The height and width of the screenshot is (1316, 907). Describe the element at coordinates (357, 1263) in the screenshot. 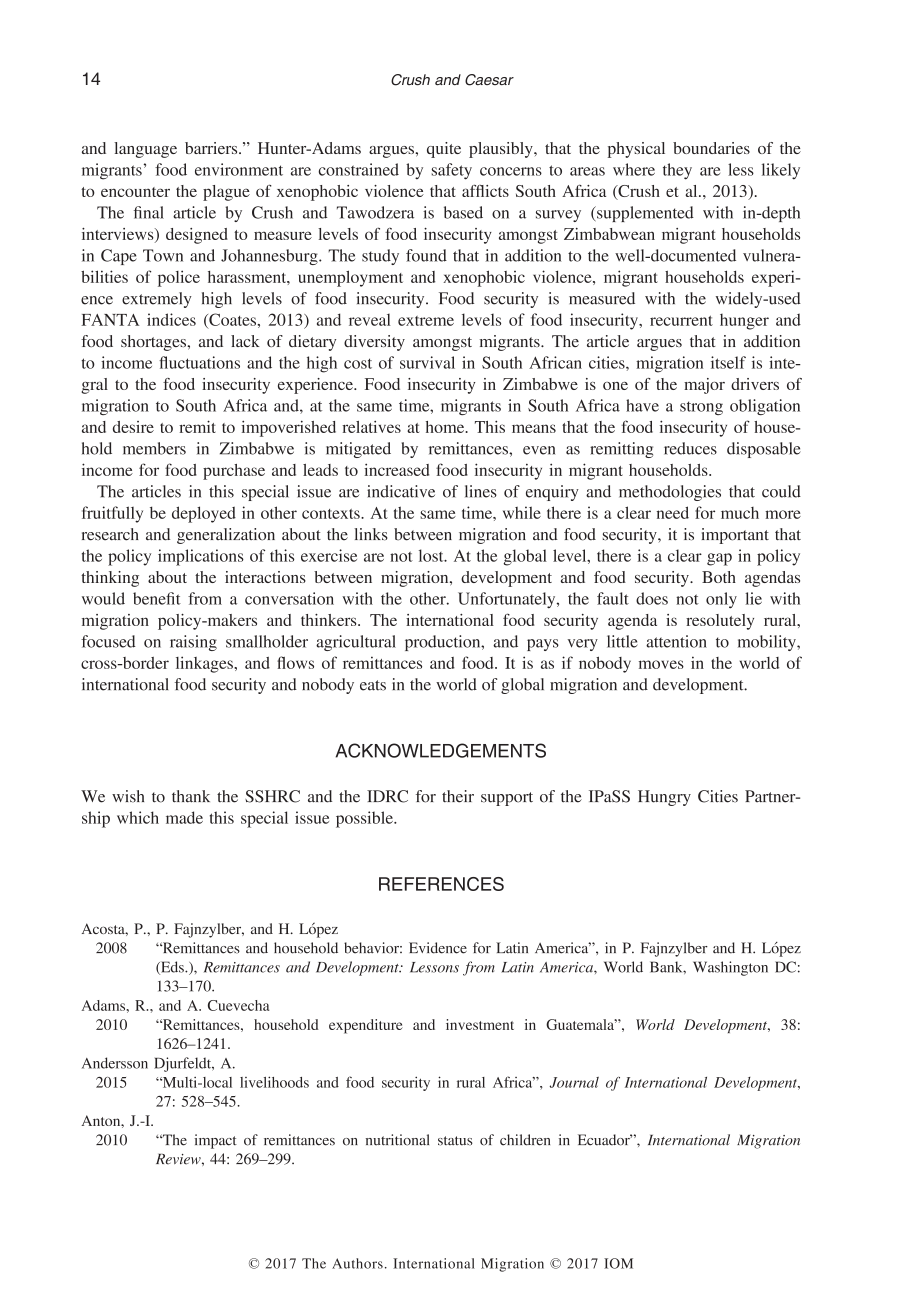

I see `Authors` at that location.
